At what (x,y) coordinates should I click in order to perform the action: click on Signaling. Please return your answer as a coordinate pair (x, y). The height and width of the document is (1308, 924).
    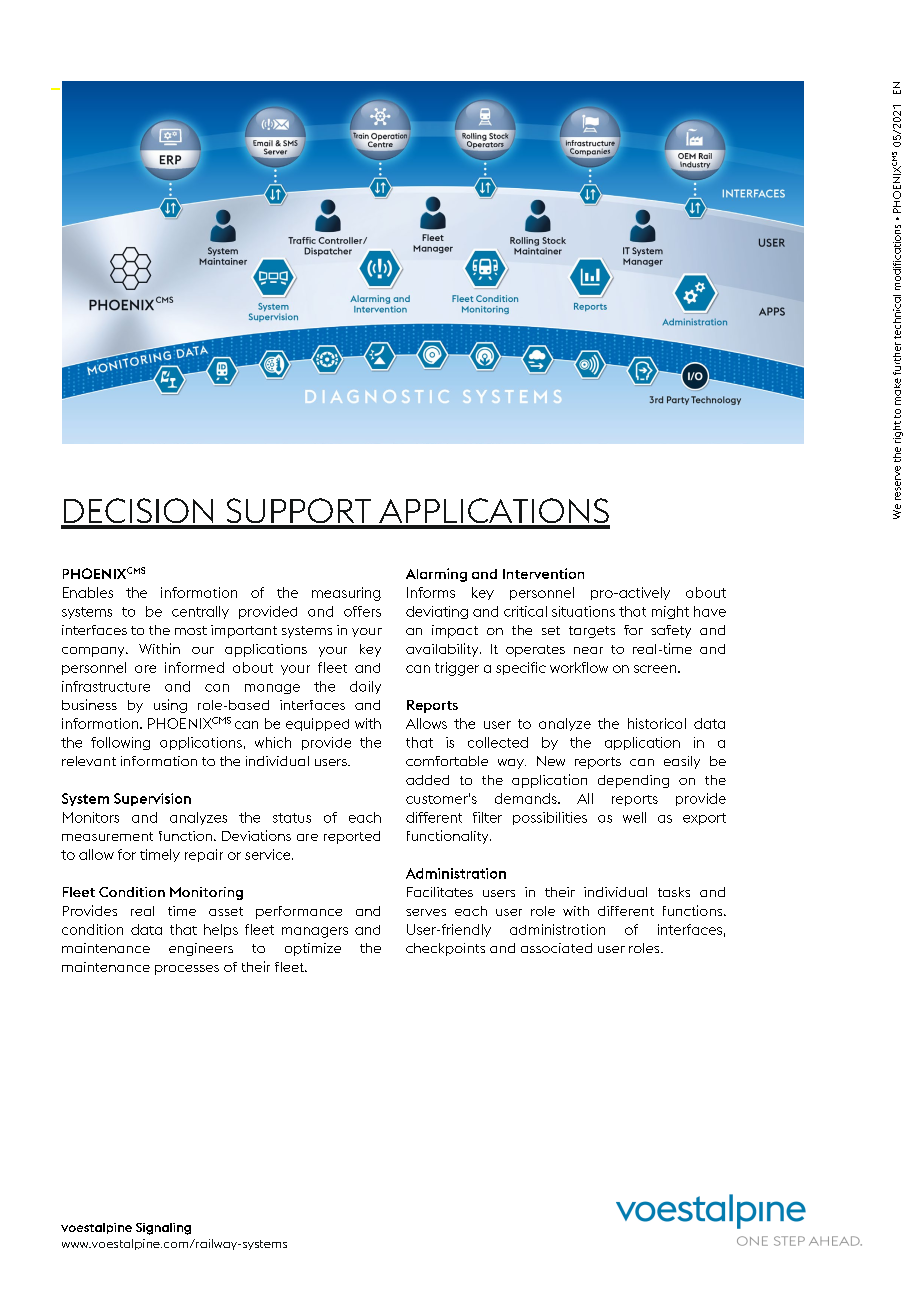
    Looking at the image, I should click on (163, 1229).
